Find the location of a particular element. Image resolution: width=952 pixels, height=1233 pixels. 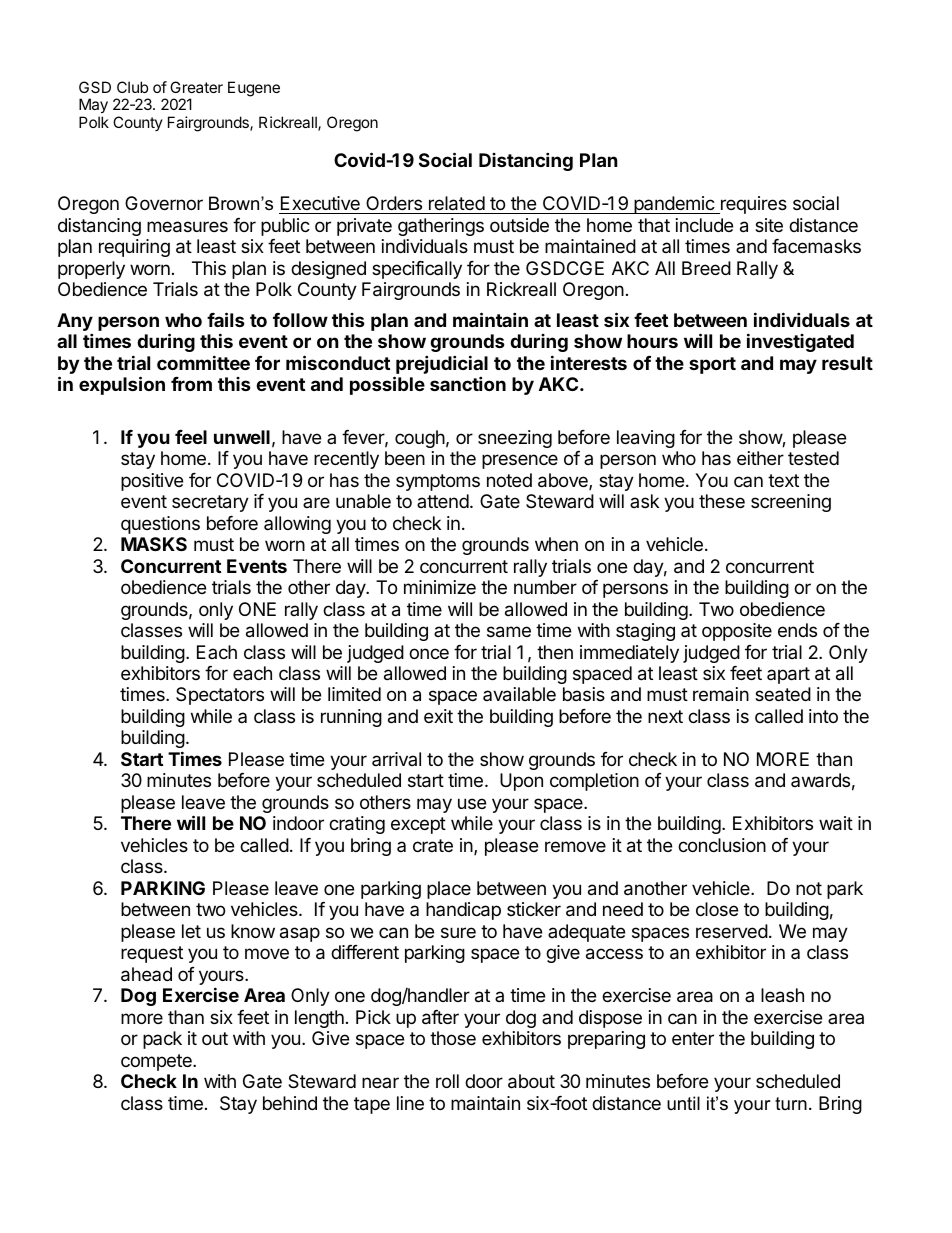

related is located at coordinates (457, 203).
